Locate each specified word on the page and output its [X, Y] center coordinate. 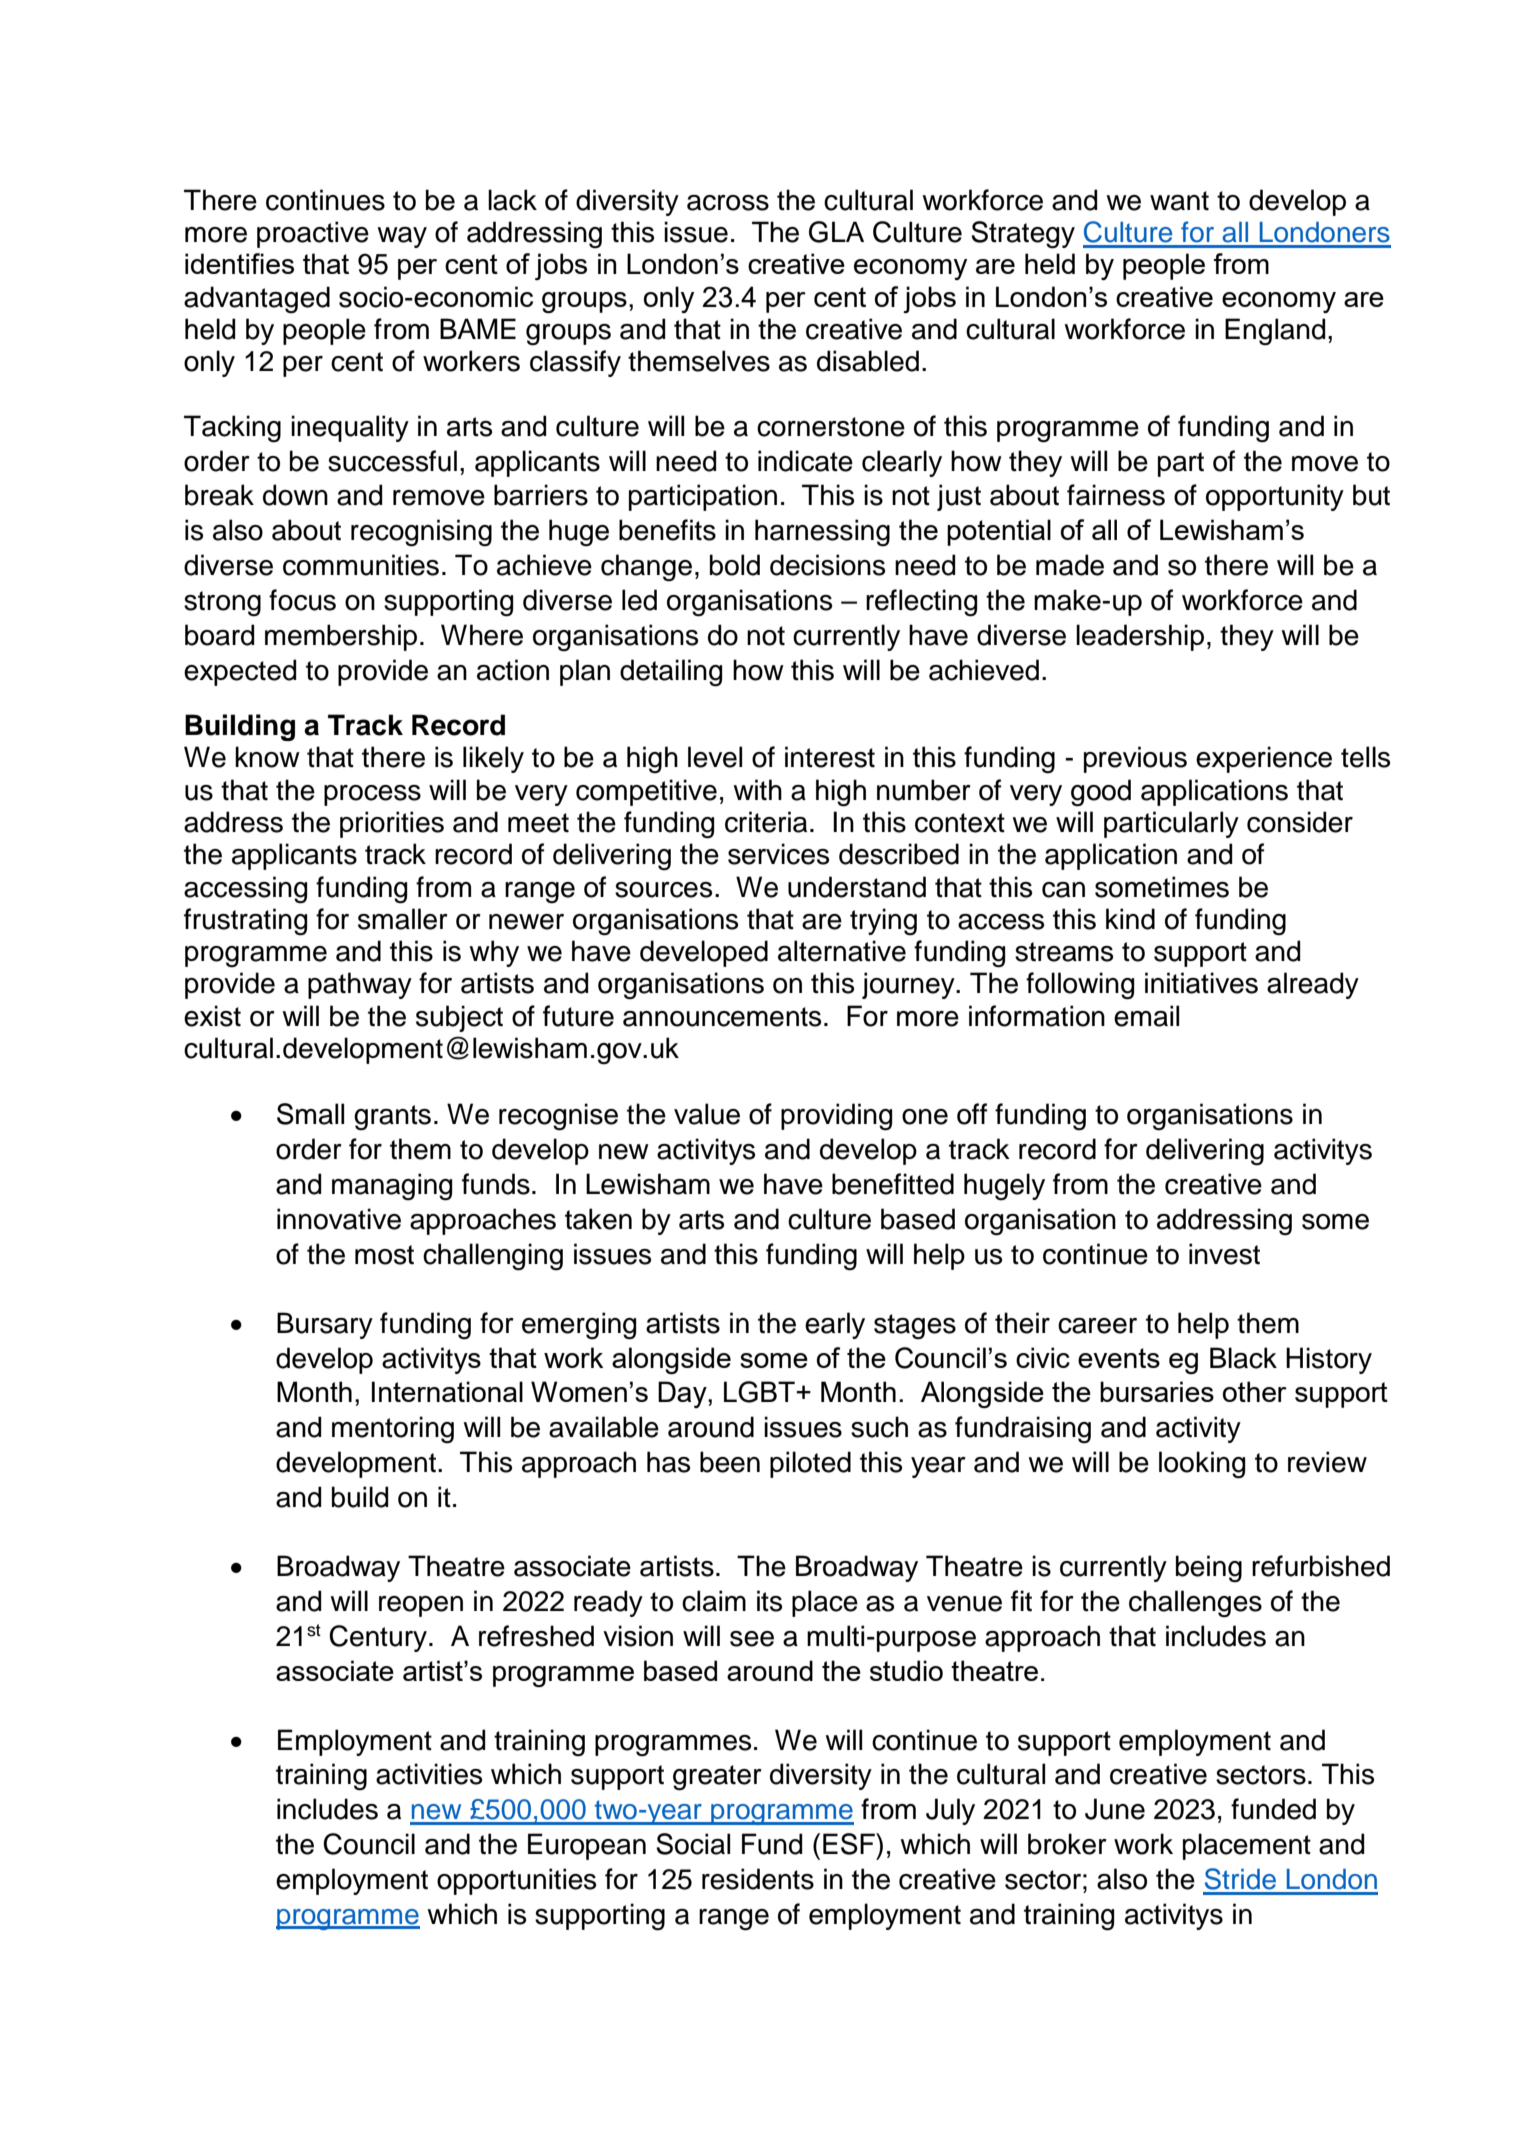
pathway [360, 985]
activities [429, 1774]
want [1179, 201]
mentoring [393, 1430]
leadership [1140, 637]
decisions [827, 565]
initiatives [1201, 983]
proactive [313, 234]
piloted [810, 1464]
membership [341, 637]
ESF [850, 1844]
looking [1202, 1465]
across [728, 203]
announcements [722, 1017]
